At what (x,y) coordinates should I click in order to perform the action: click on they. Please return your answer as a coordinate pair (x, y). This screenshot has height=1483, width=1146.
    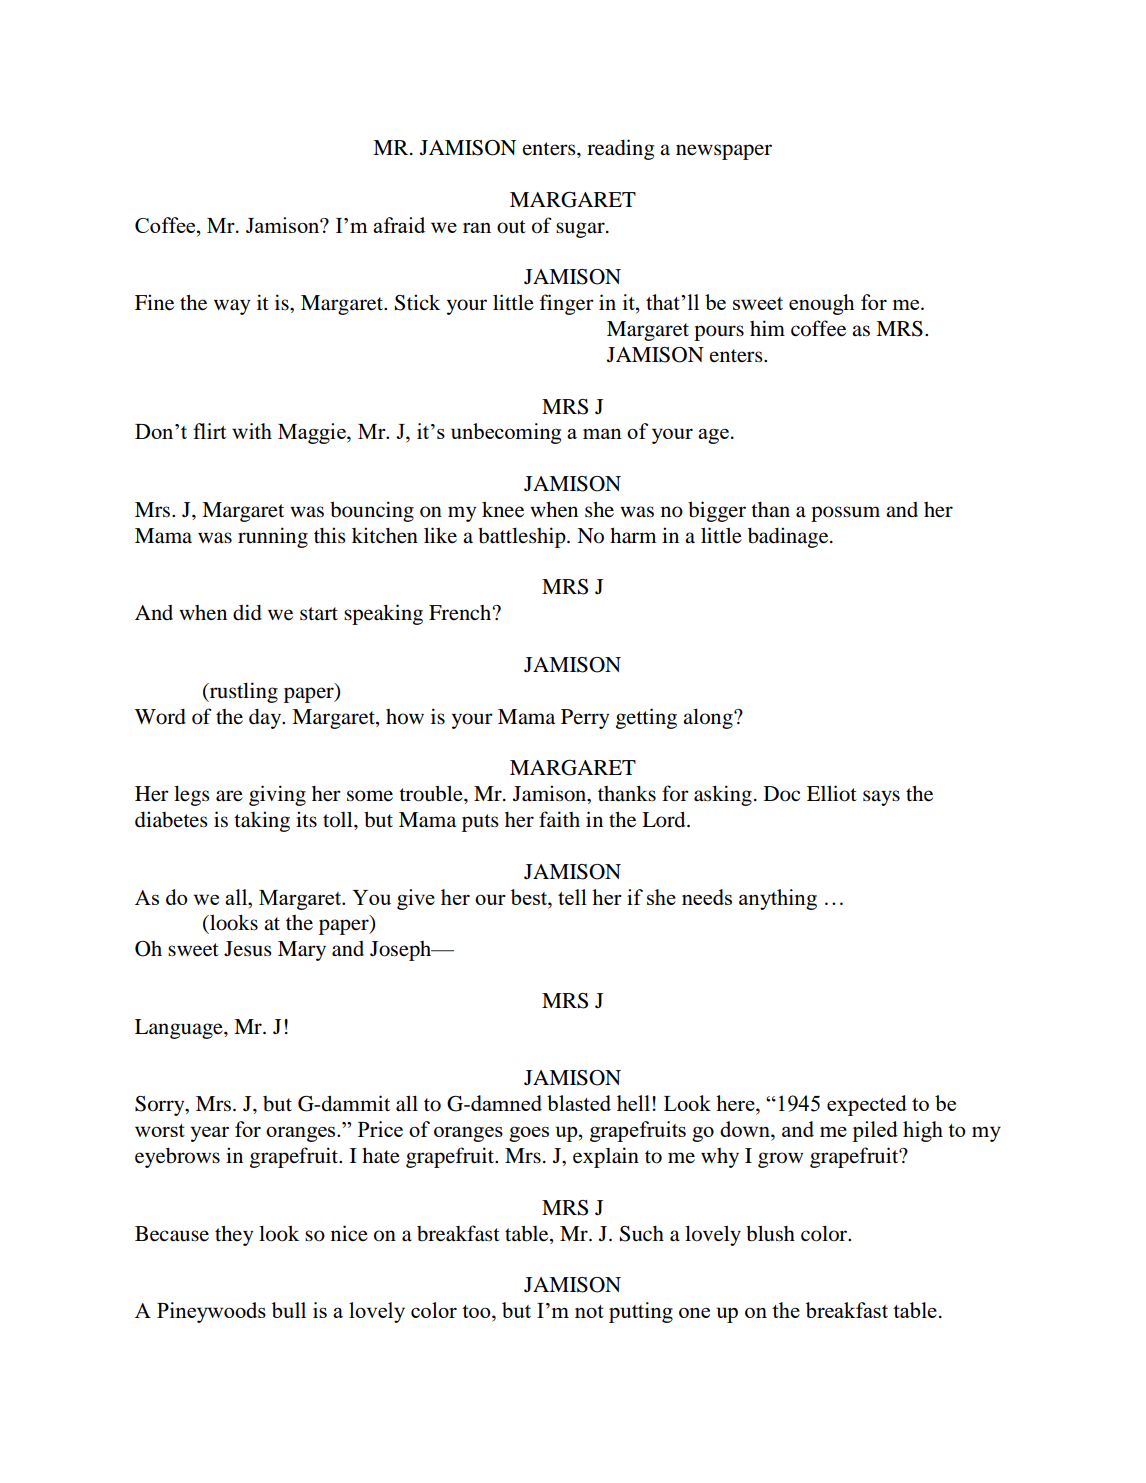
    Looking at the image, I should click on (234, 1235).
